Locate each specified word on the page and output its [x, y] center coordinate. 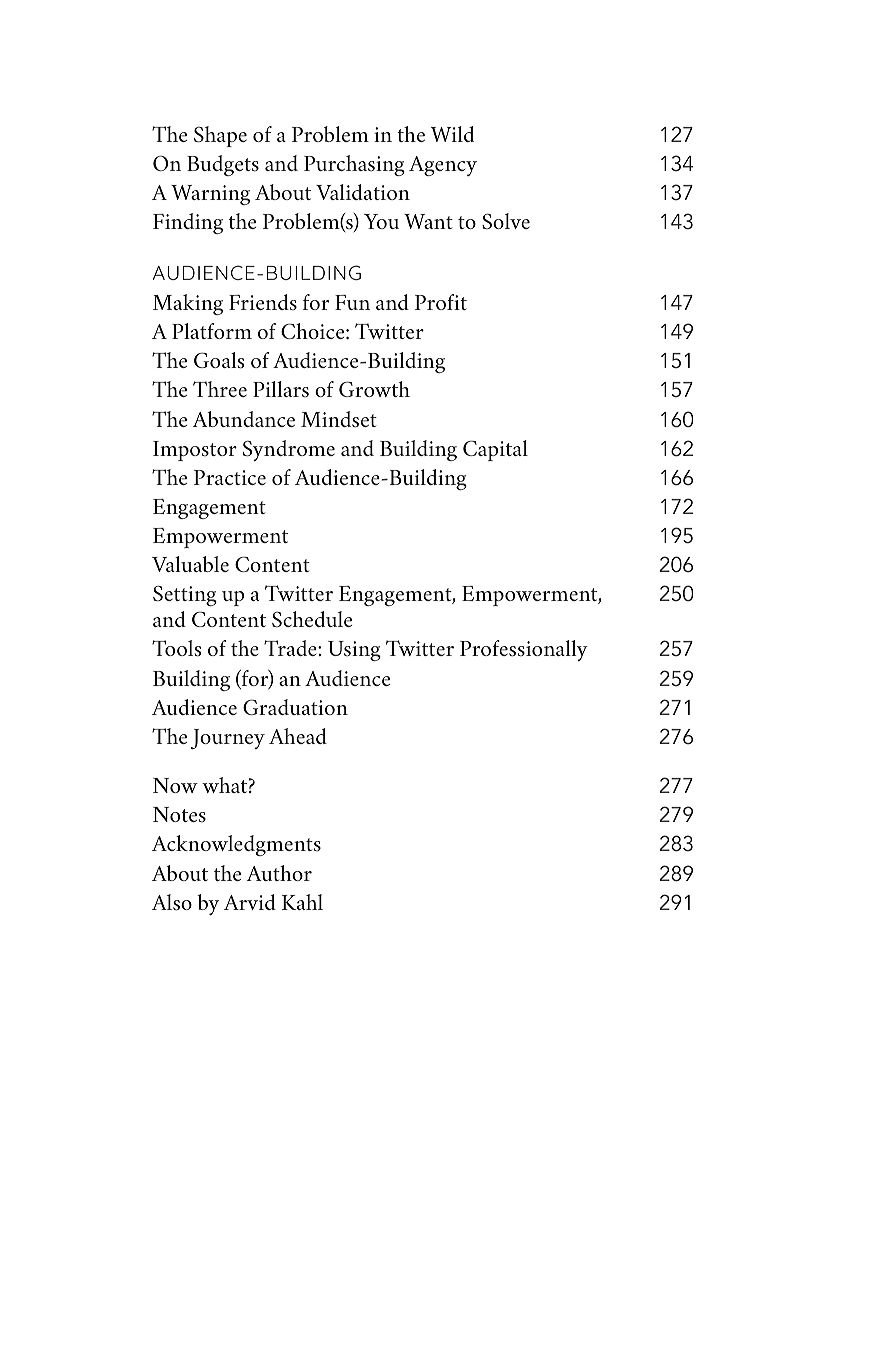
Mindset [339, 419]
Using [354, 651]
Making [188, 304]
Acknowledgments [236, 845]
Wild [452, 134]
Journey [227, 739]
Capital [495, 450]
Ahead [298, 736]
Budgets [223, 165]
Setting [185, 596]
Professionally [524, 650]
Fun [352, 302]
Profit [441, 302]
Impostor [195, 451]
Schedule [312, 619]
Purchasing [354, 165]
